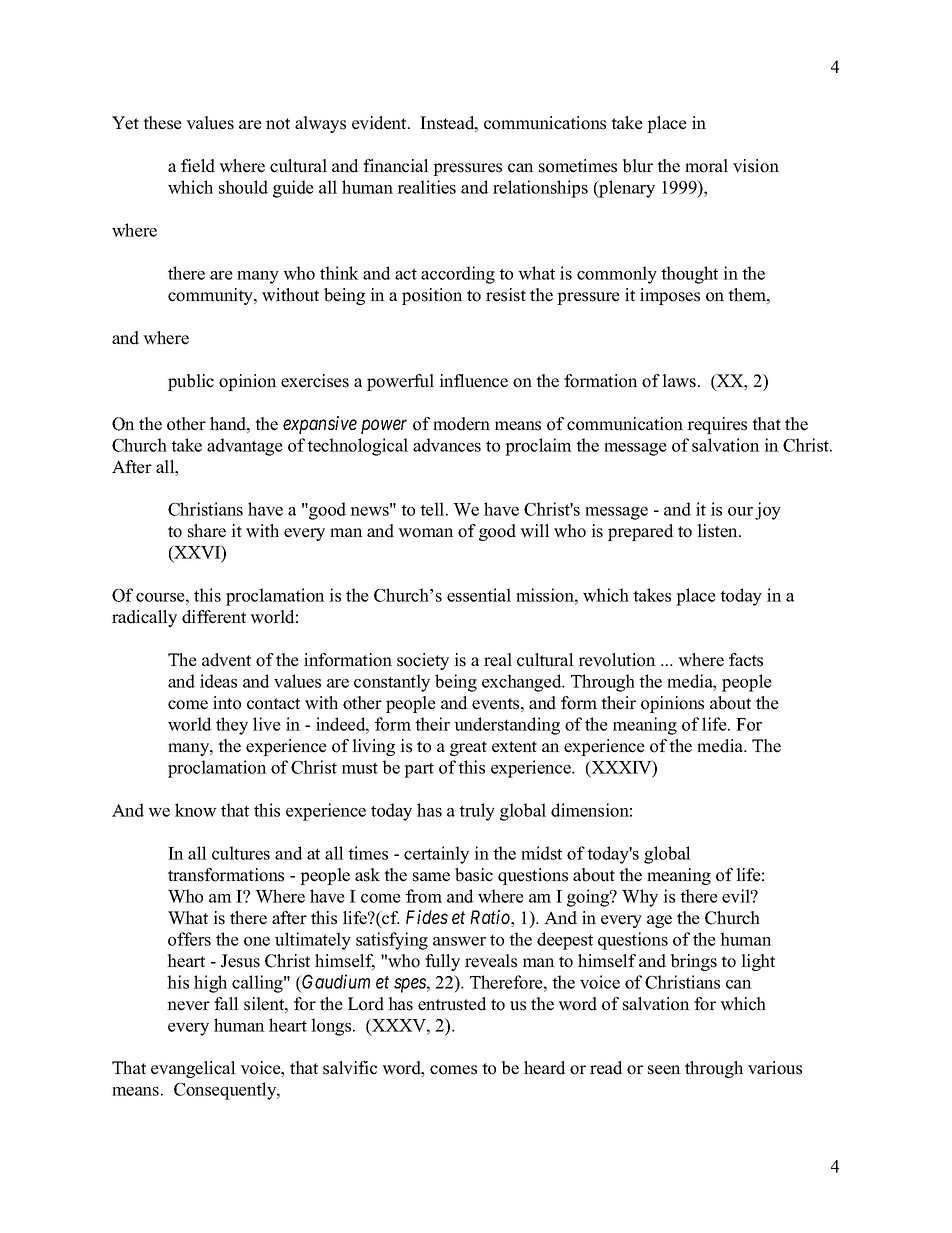  Describe the element at coordinates (680, 381) in the page. I see `laws` at that location.
